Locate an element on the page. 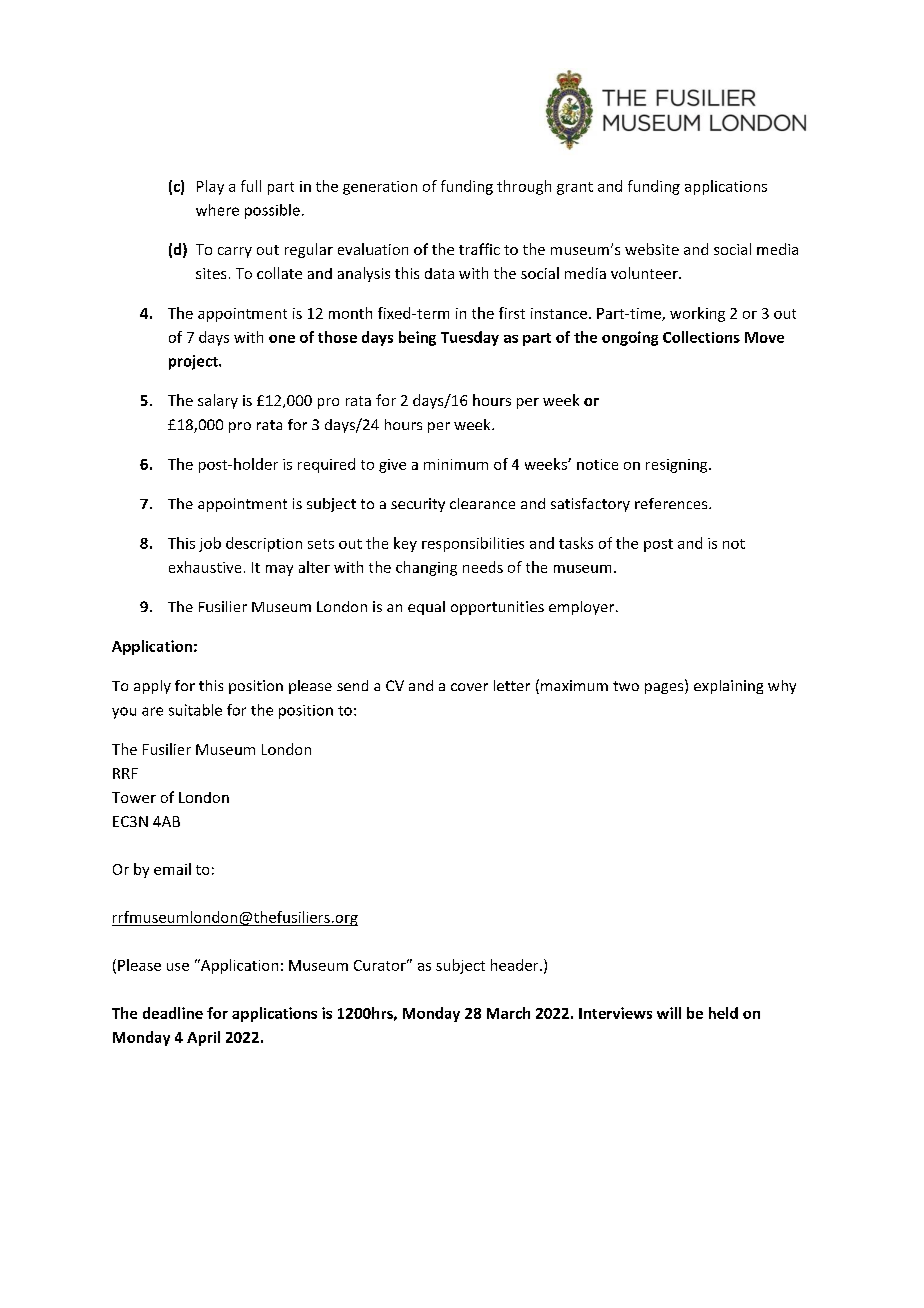  traffic is located at coordinates (479, 249).
